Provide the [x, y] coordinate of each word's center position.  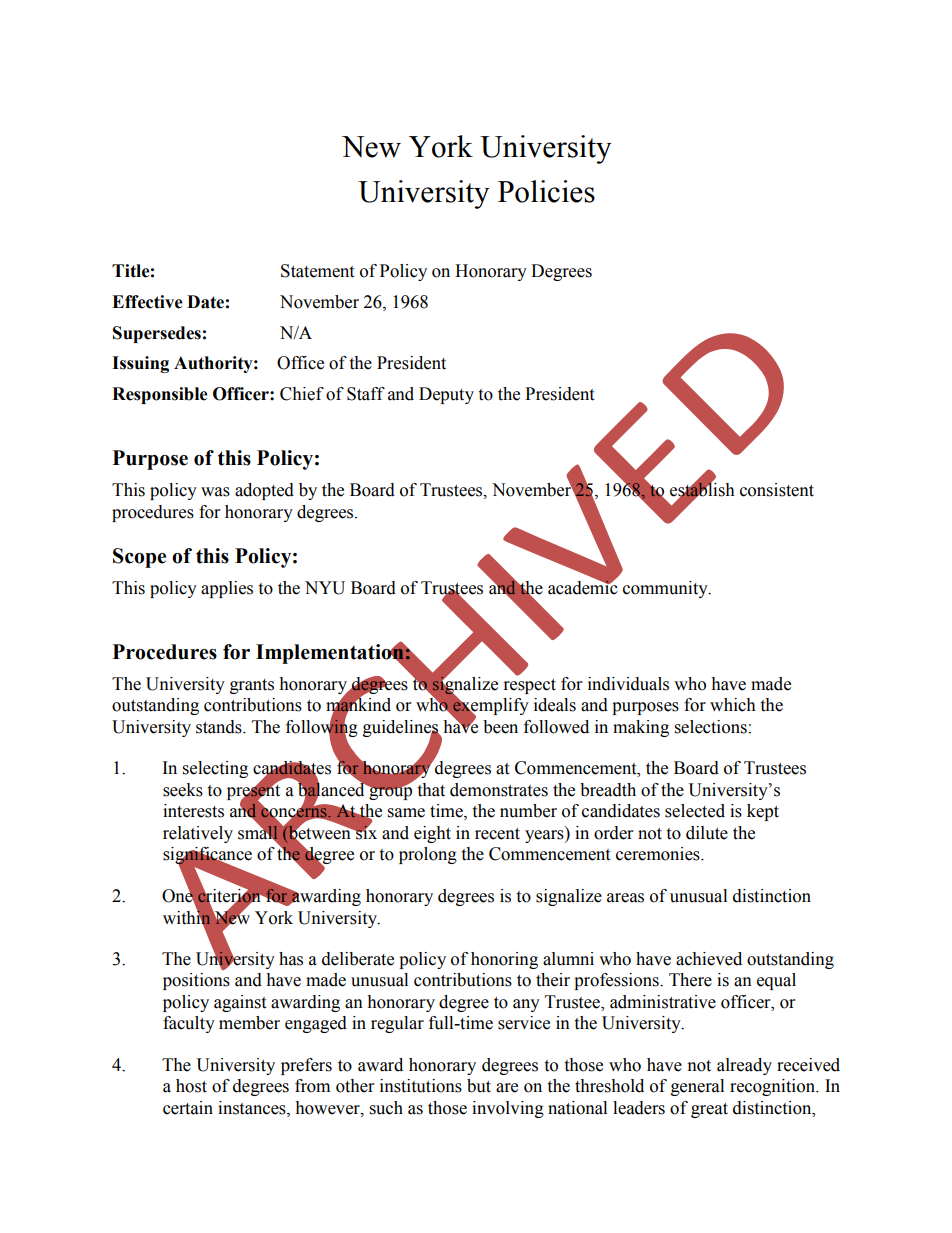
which [733, 705]
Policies [546, 191]
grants [252, 686]
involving [508, 1109]
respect [530, 686]
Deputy [446, 395]
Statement [317, 271]
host [191, 1086]
